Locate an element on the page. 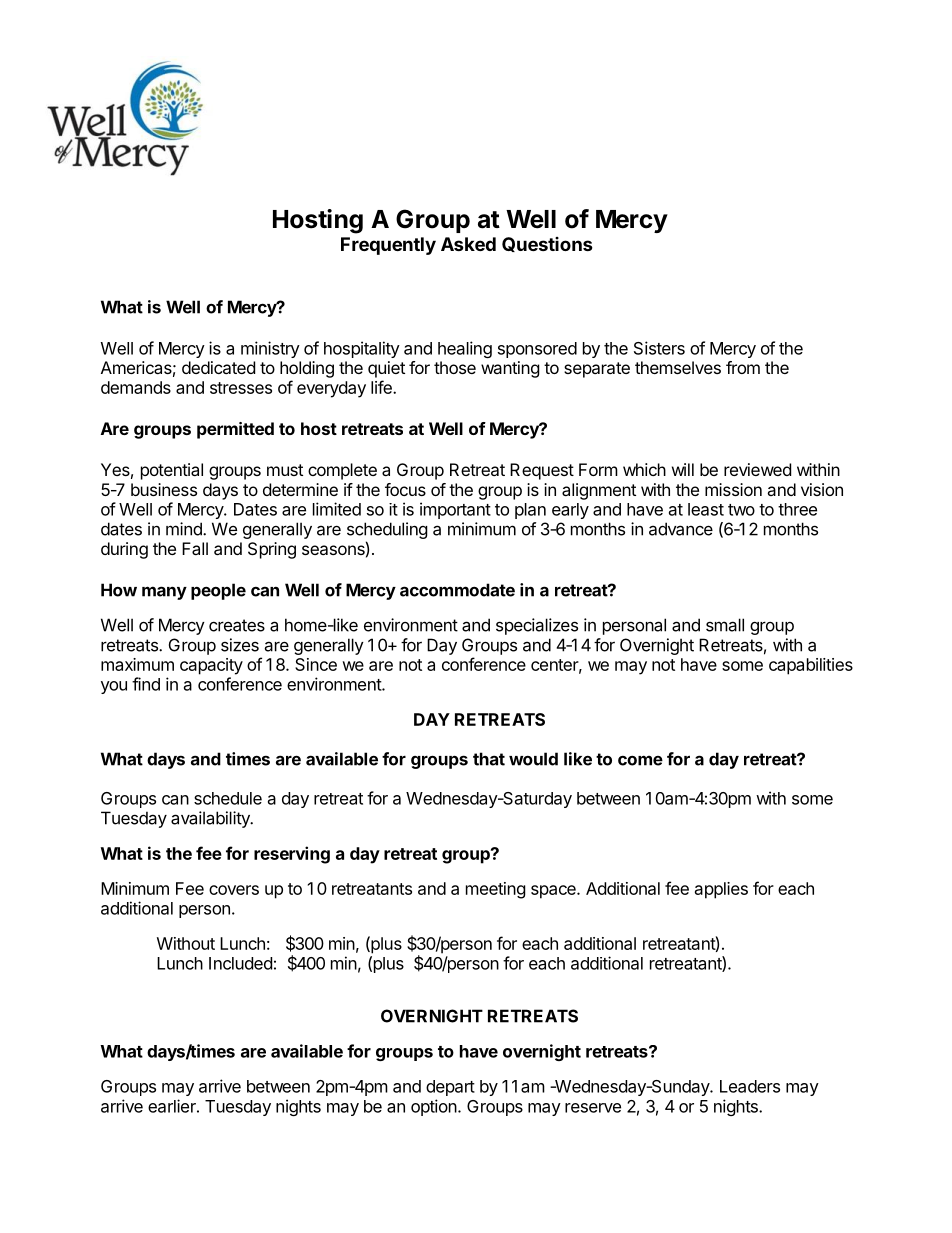 The width and height of the image is (952, 1233). Asked is located at coordinates (468, 244).
